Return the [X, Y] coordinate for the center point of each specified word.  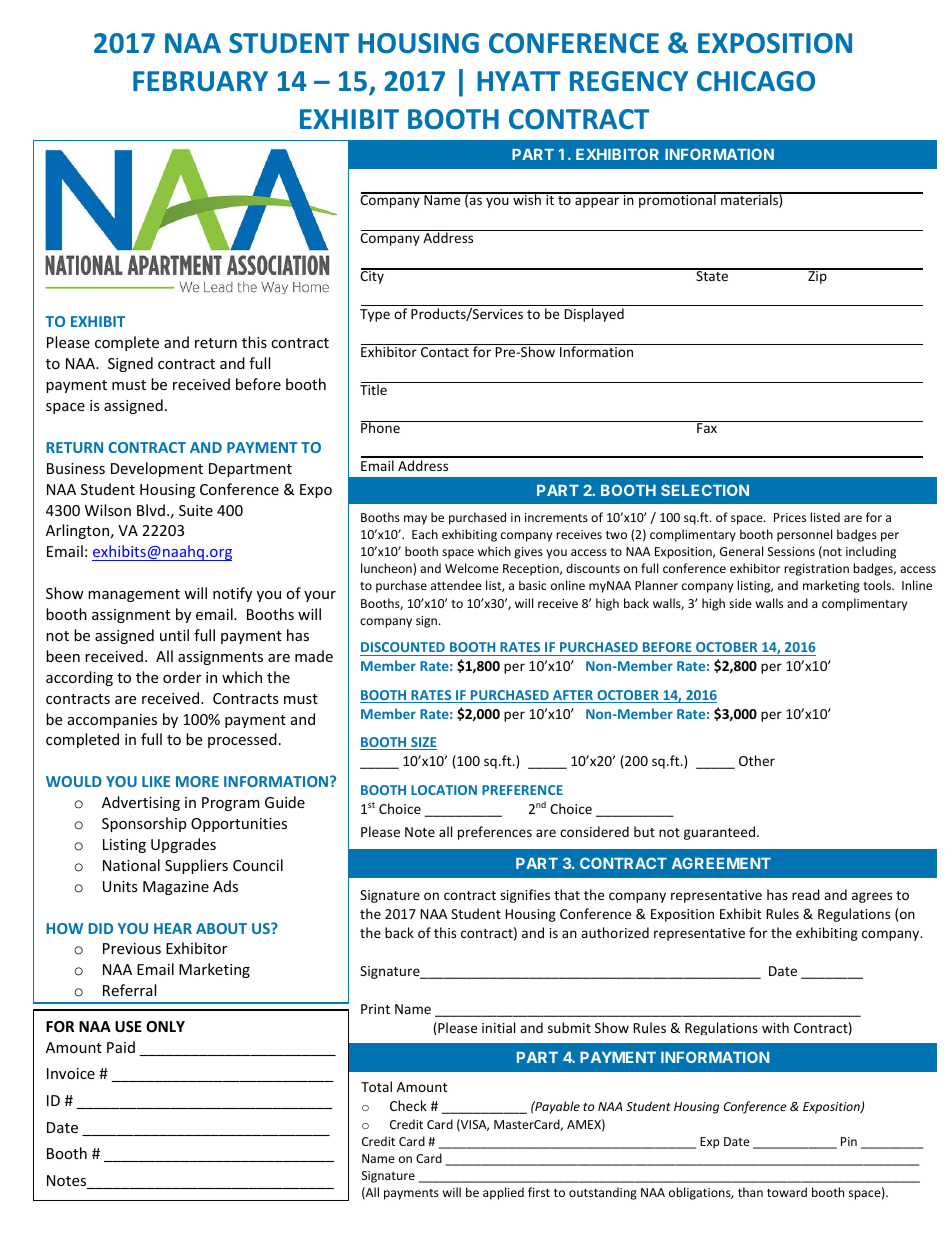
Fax [707, 427]
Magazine [176, 888]
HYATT [519, 81]
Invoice [71, 1073]
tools [878, 585]
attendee [456, 585]
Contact [445, 352]
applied [503, 1193]
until [174, 635]
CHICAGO [756, 81]
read [806, 894]
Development [157, 469]
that [567, 894]
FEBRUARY [200, 81]
